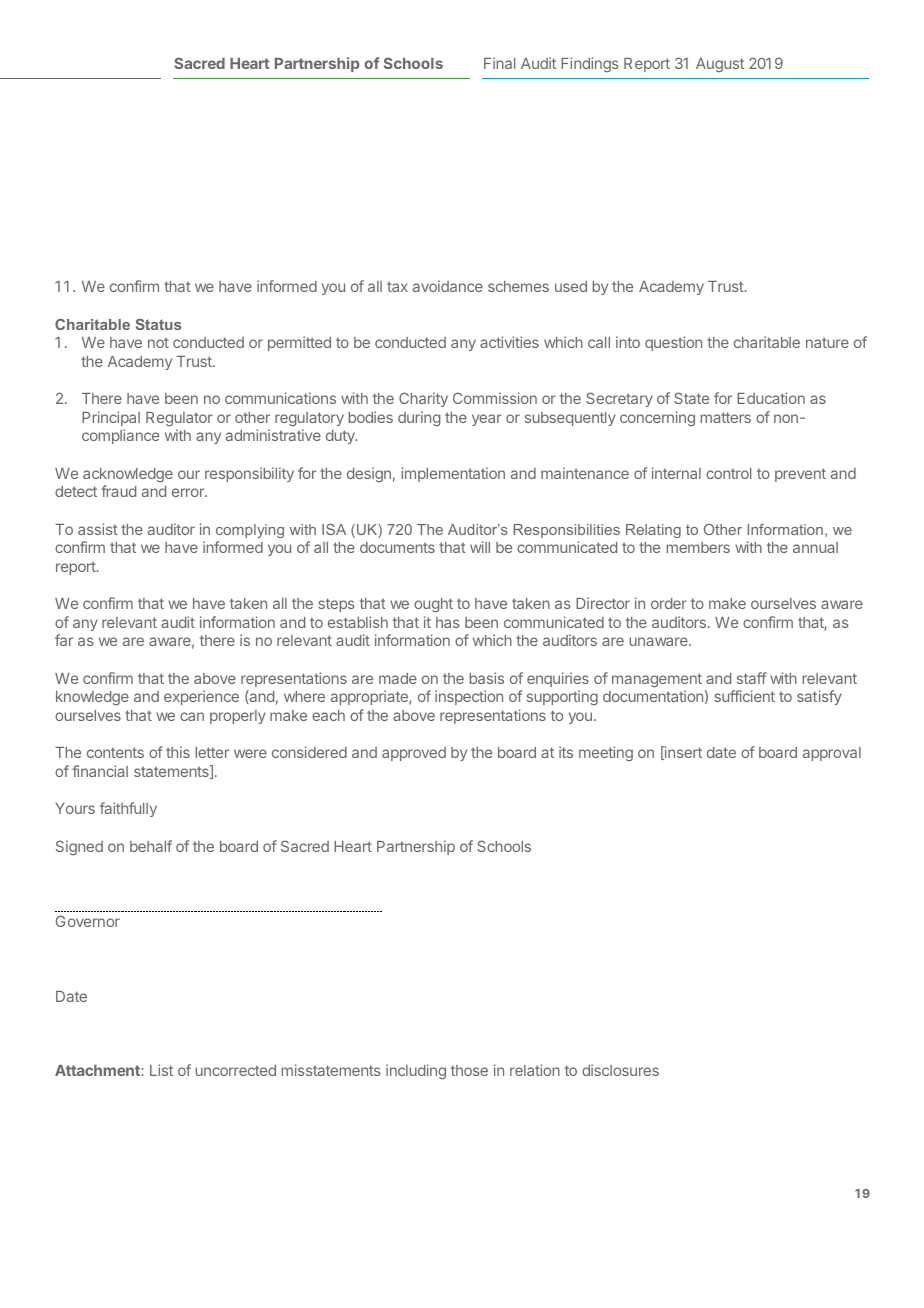 This image has width=924, height=1308. Describe the element at coordinates (673, 343) in the image. I see `question` at that location.
